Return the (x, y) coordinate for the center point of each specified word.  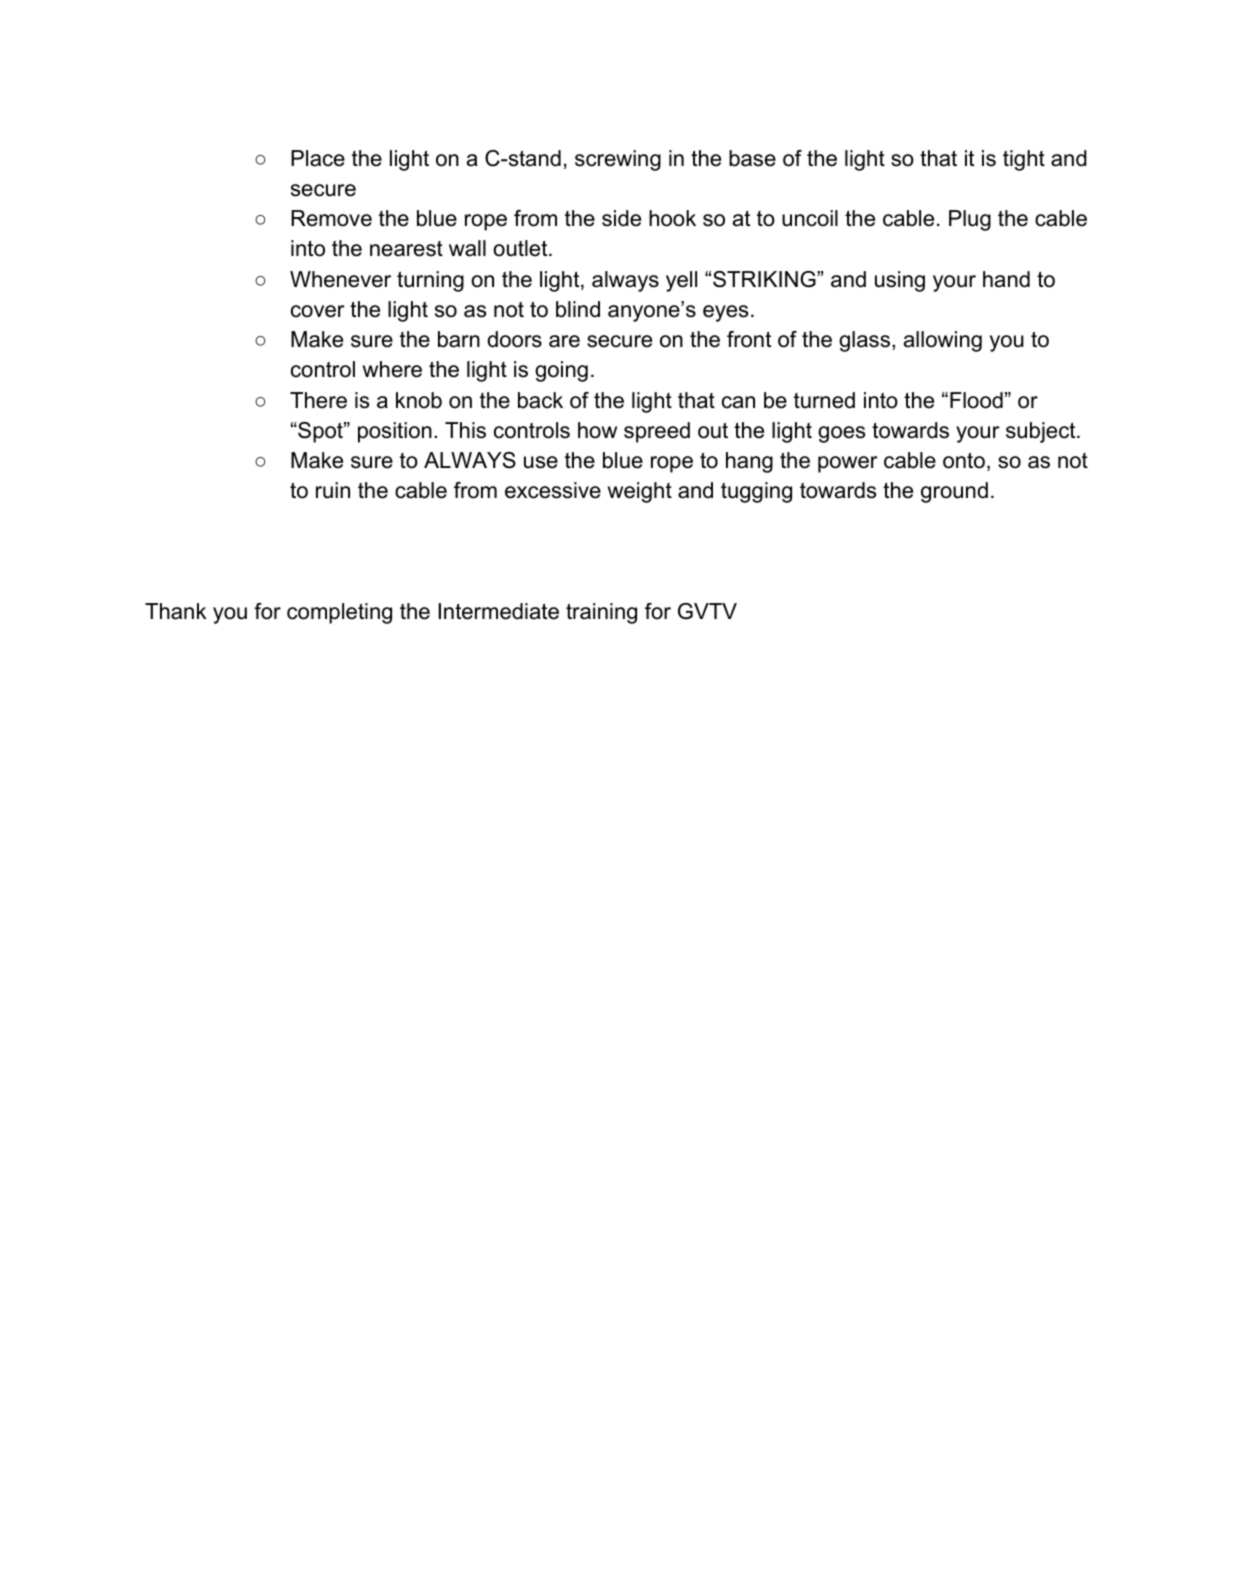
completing (339, 613)
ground (954, 492)
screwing (618, 160)
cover (318, 311)
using (900, 281)
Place (318, 158)
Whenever (340, 279)
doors (514, 339)
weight (640, 492)
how (597, 430)
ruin (333, 490)
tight (1024, 160)
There (318, 400)
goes (841, 434)
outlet (521, 248)
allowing (943, 341)
